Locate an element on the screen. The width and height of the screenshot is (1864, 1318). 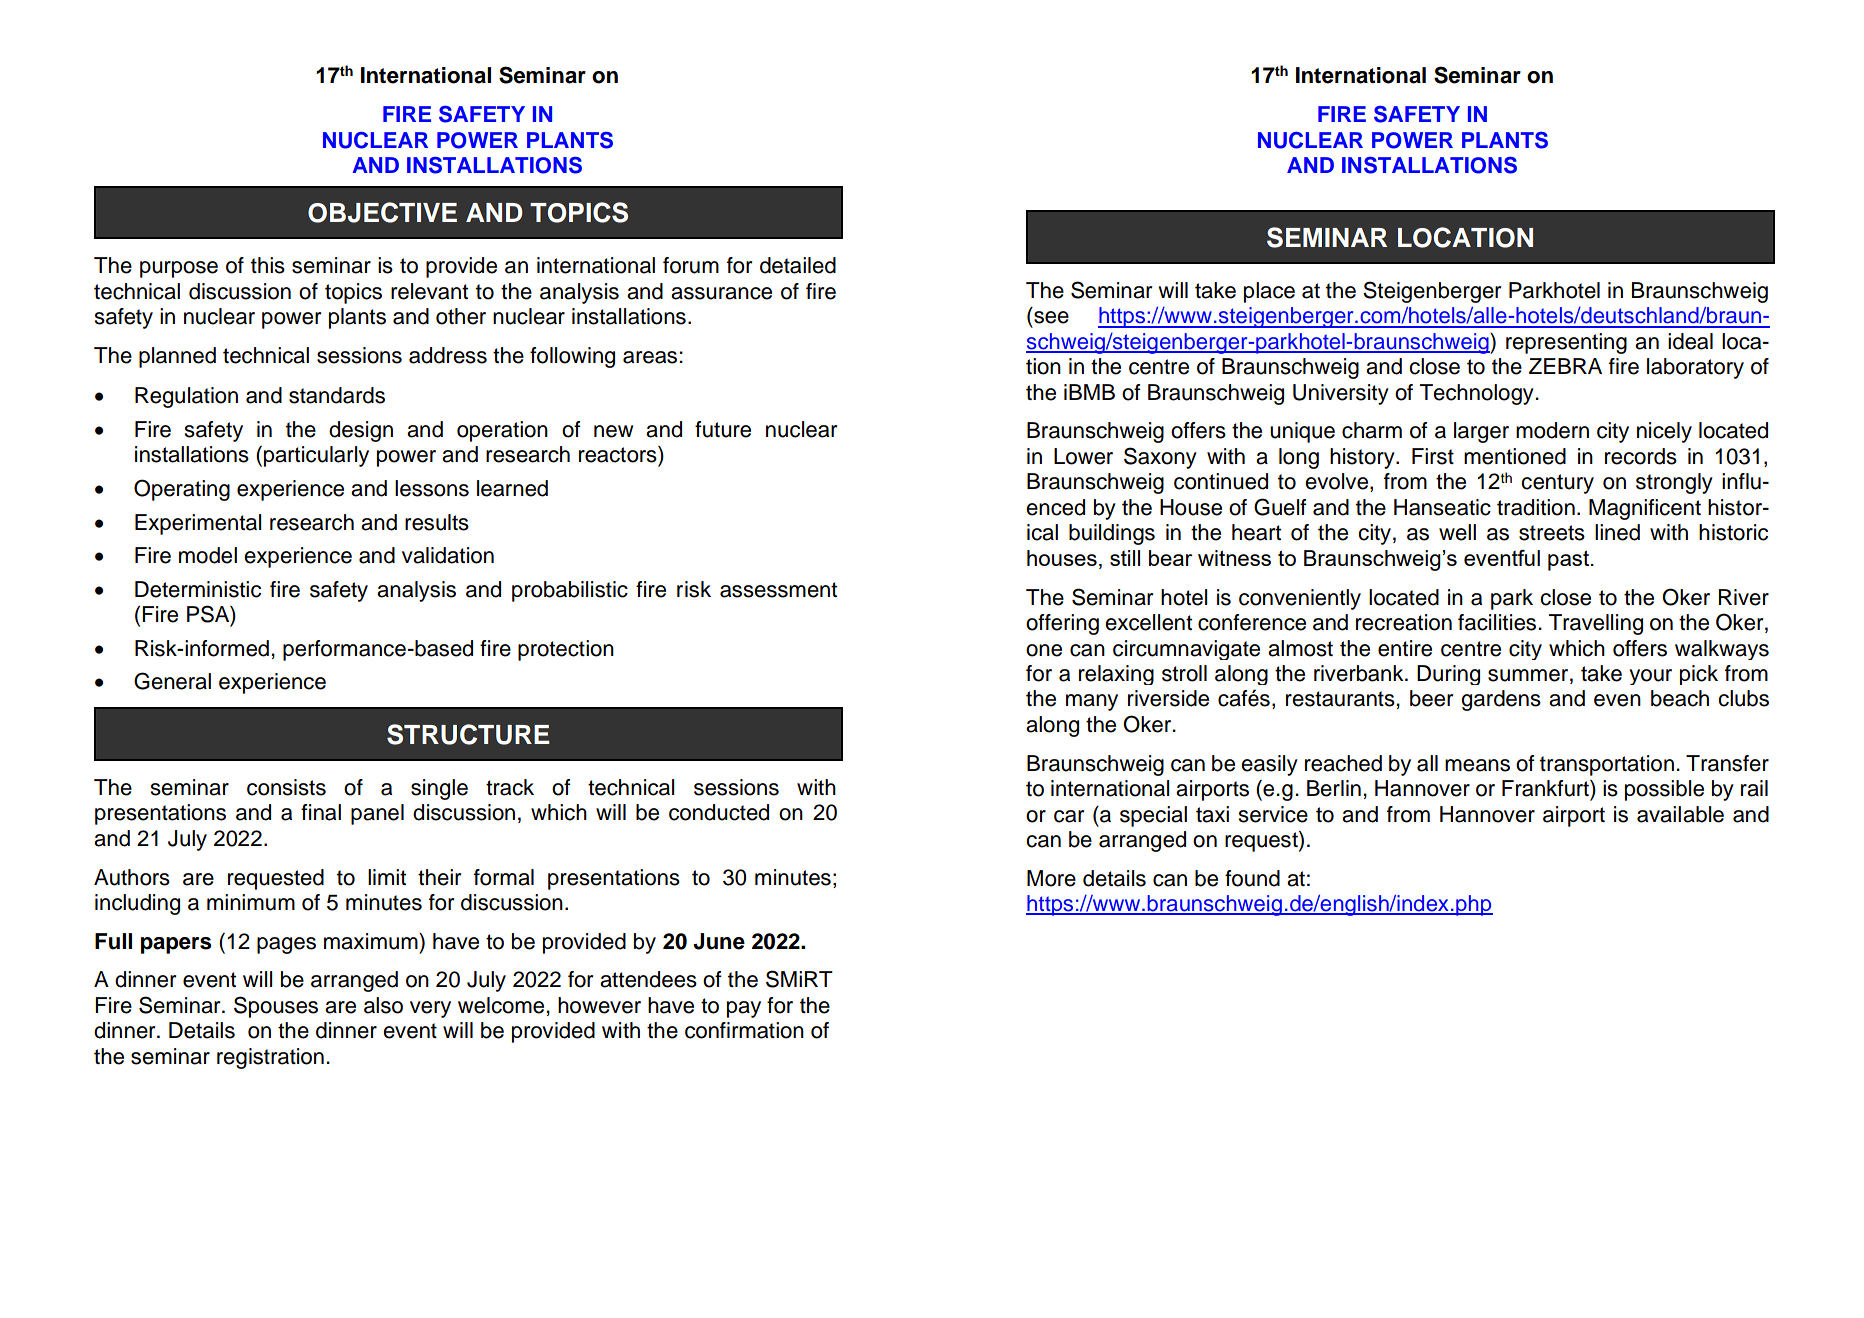
means is located at coordinates (1477, 765).
